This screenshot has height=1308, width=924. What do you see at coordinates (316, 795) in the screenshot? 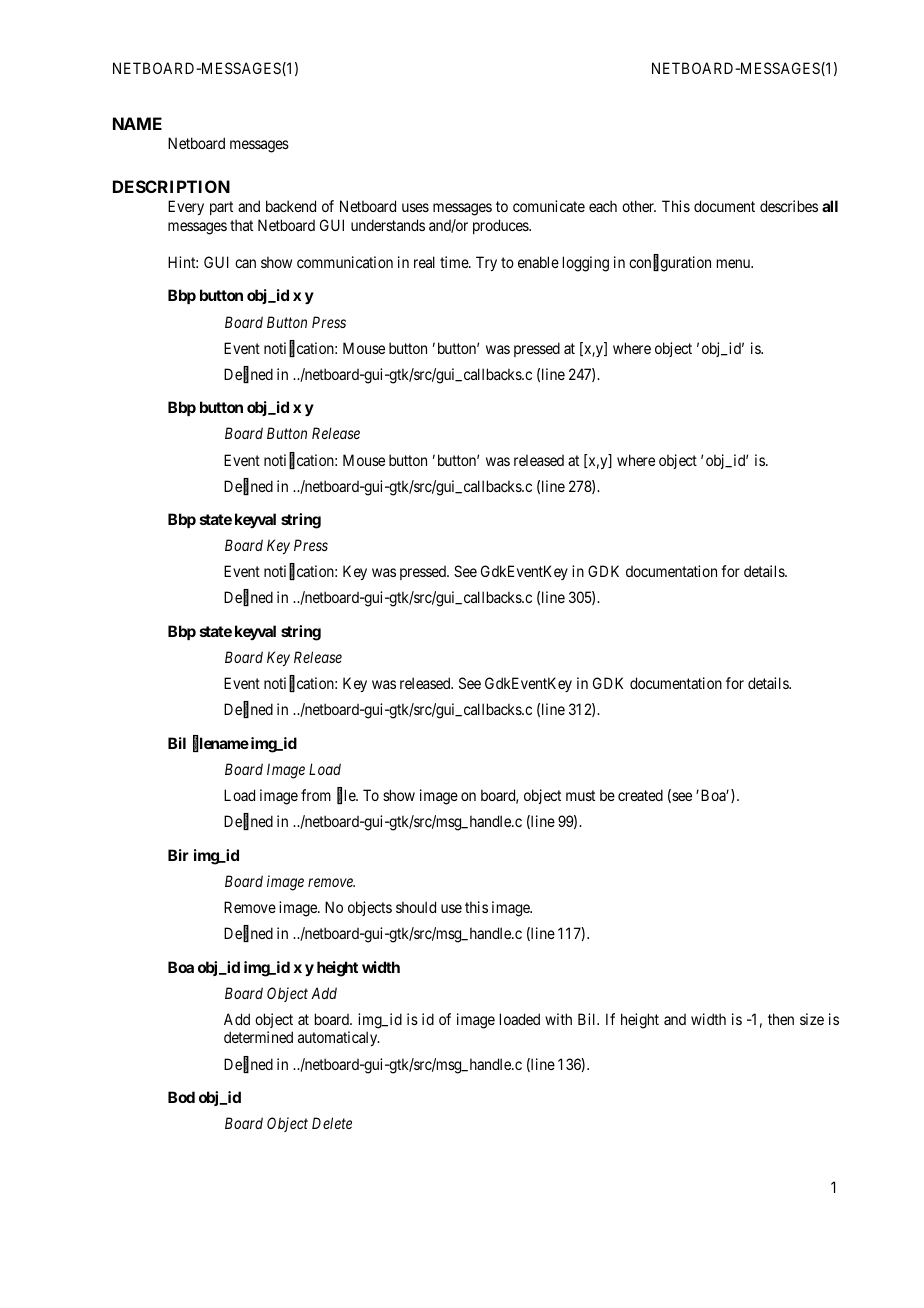
I see `from` at bounding box center [316, 795].
